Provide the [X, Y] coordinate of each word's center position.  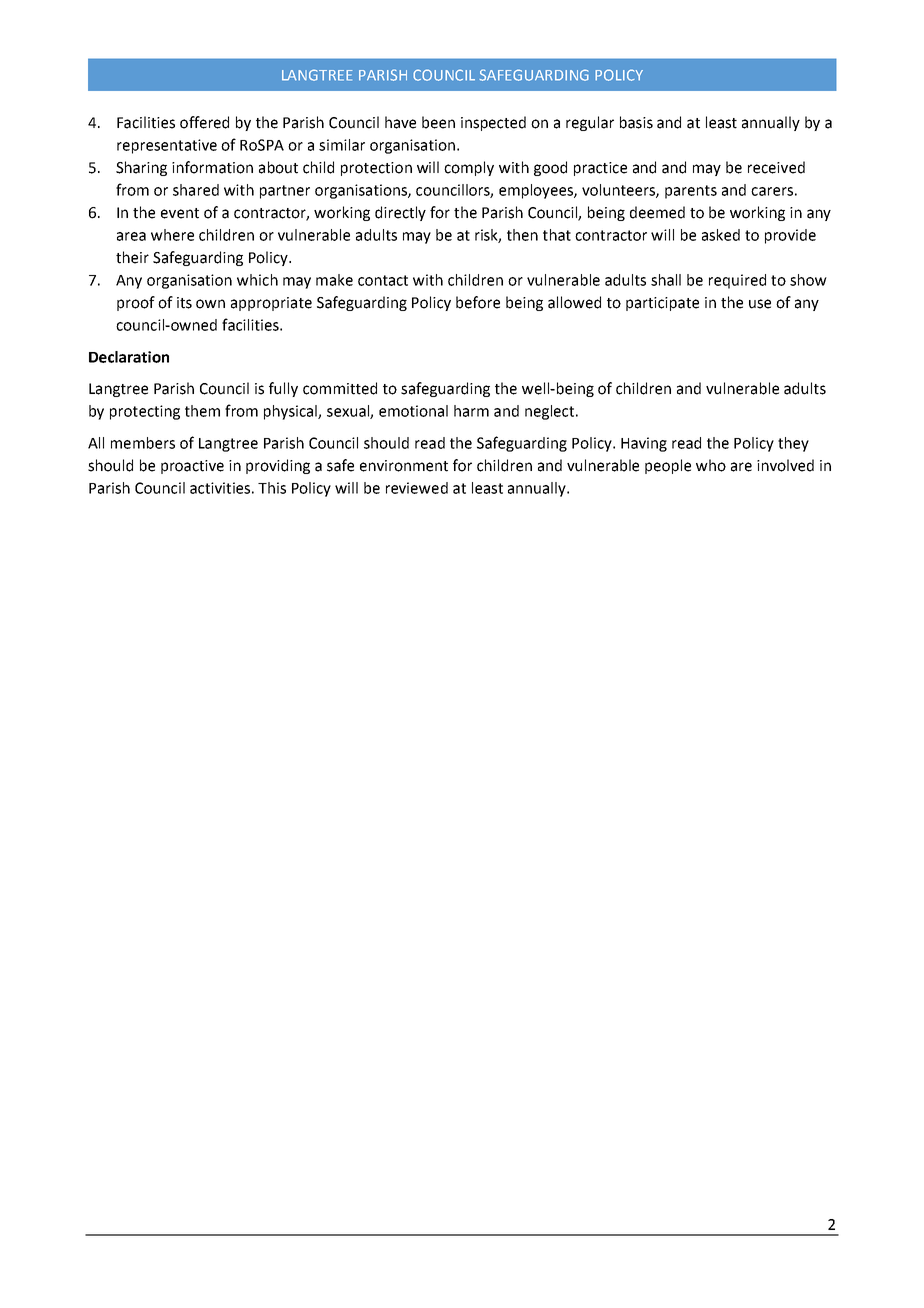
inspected [493, 123]
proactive [192, 467]
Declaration [129, 357]
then [522, 235]
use [760, 304]
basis [636, 122]
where [172, 235]
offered [204, 122]
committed [340, 388]
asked [721, 235]
